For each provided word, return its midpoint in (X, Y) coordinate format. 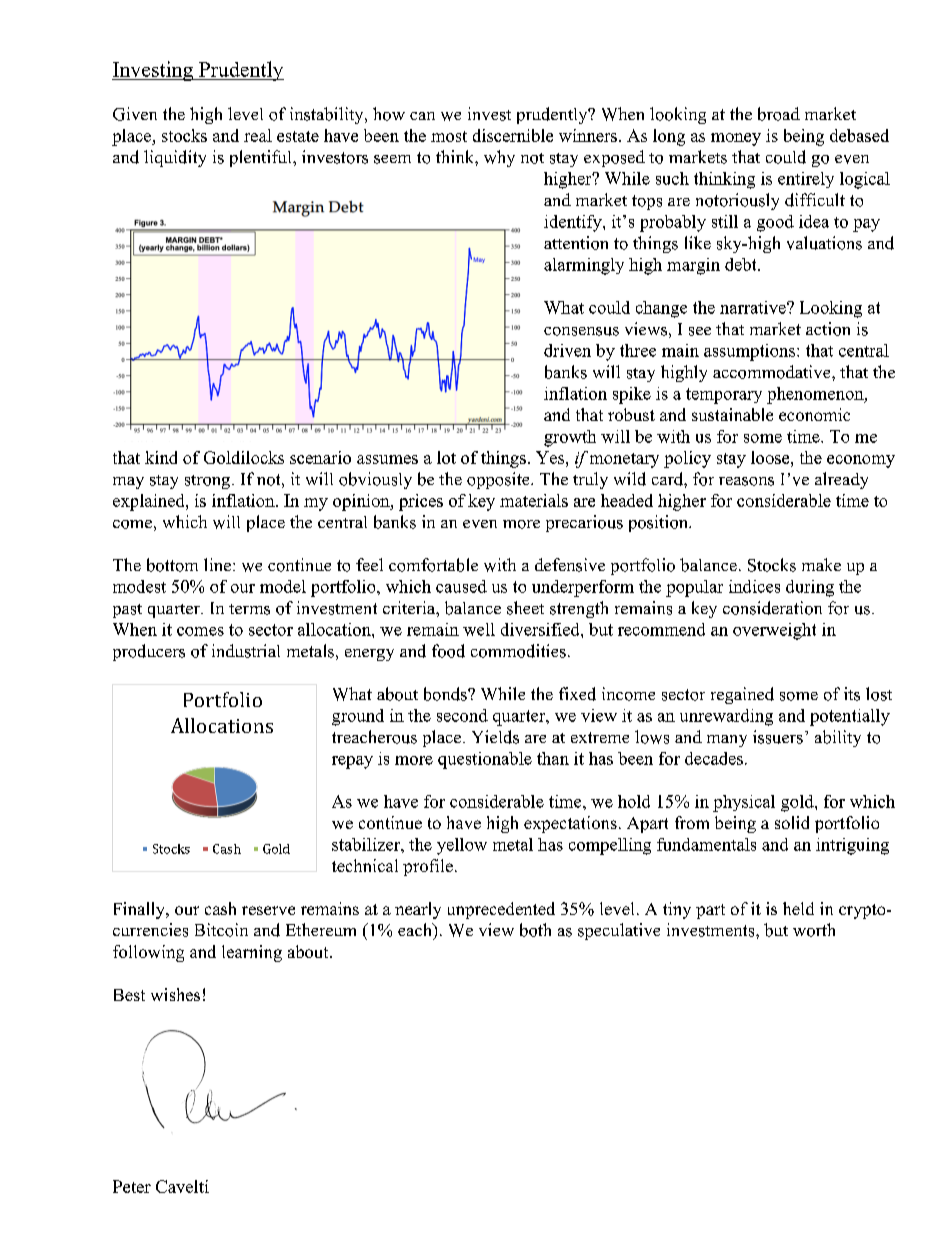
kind (161, 457)
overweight (774, 631)
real (258, 135)
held (798, 908)
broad (779, 114)
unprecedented (501, 910)
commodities (518, 651)
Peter (132, 1186)
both (535, 930)
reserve (268, 910)
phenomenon (816, 395)
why (499, 158)
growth (570, 438)
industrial (246, 651)
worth (814, 930)
